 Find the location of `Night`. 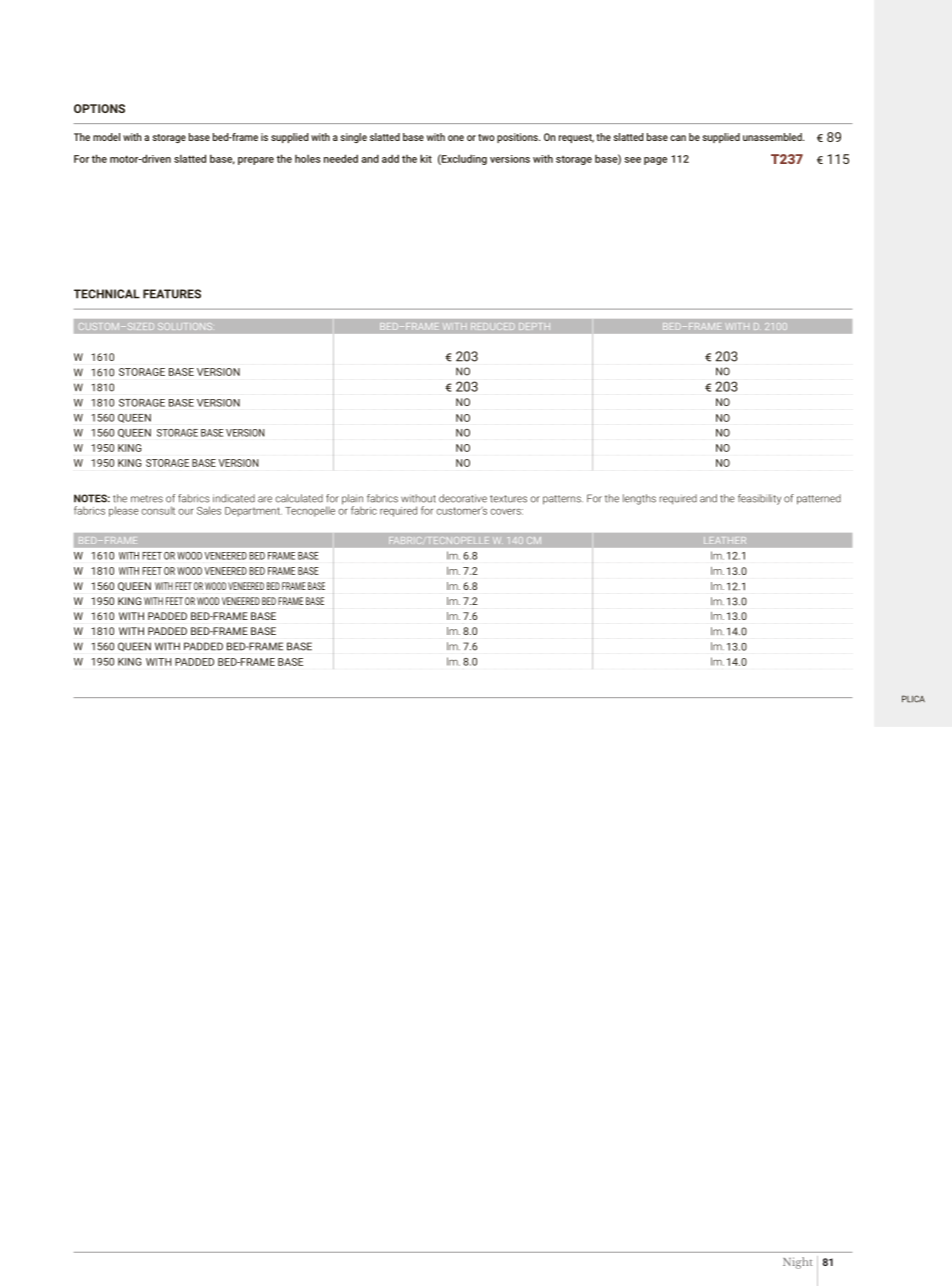

Night is located at coordinates (798, 1263).
